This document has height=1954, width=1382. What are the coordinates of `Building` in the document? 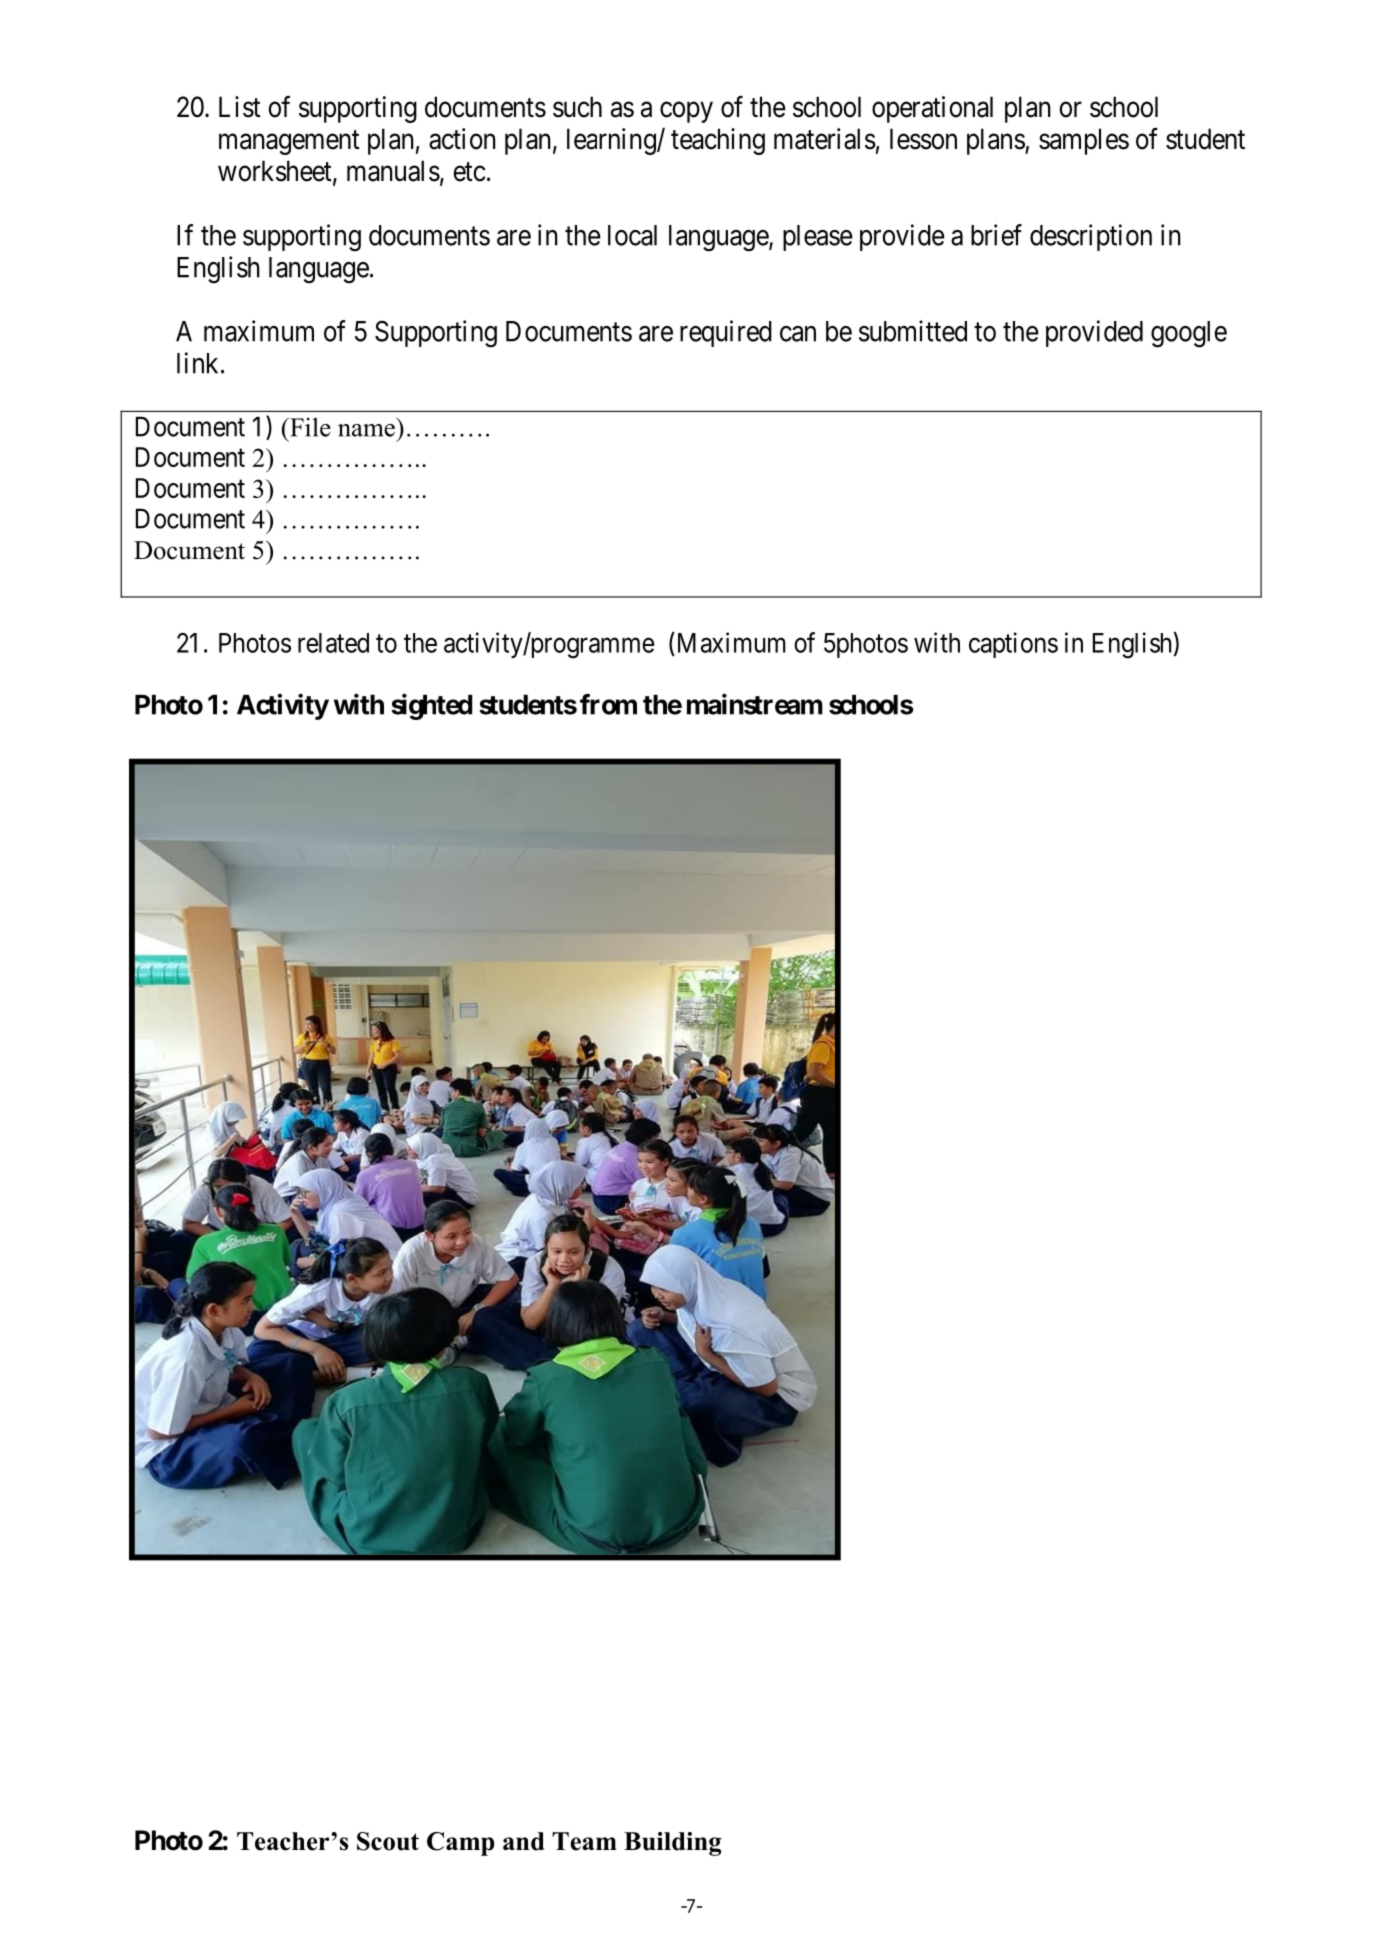 It's located at (672, 1844).
